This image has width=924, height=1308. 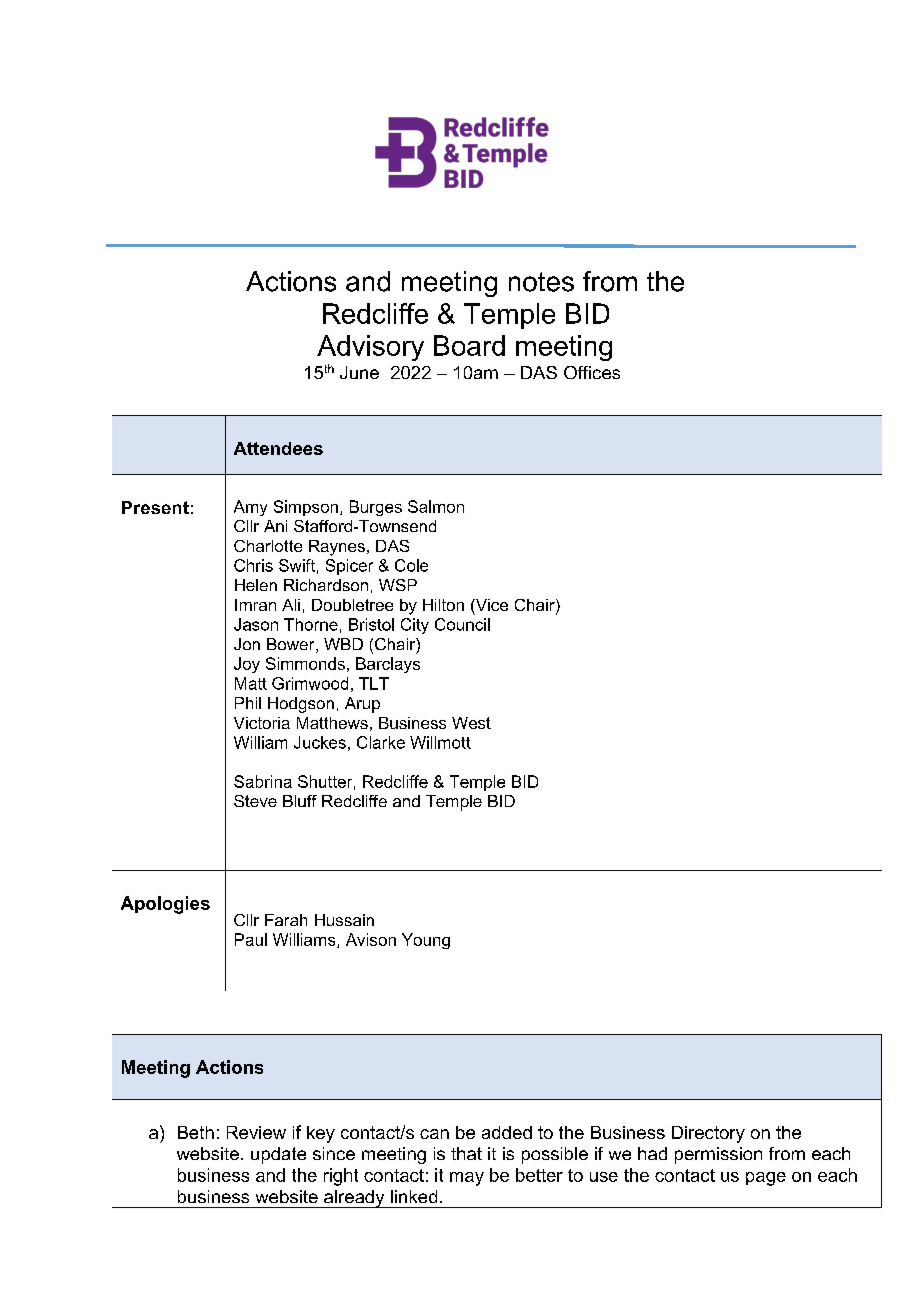 I want to click on Advisory, so click(x=370, y=348).
